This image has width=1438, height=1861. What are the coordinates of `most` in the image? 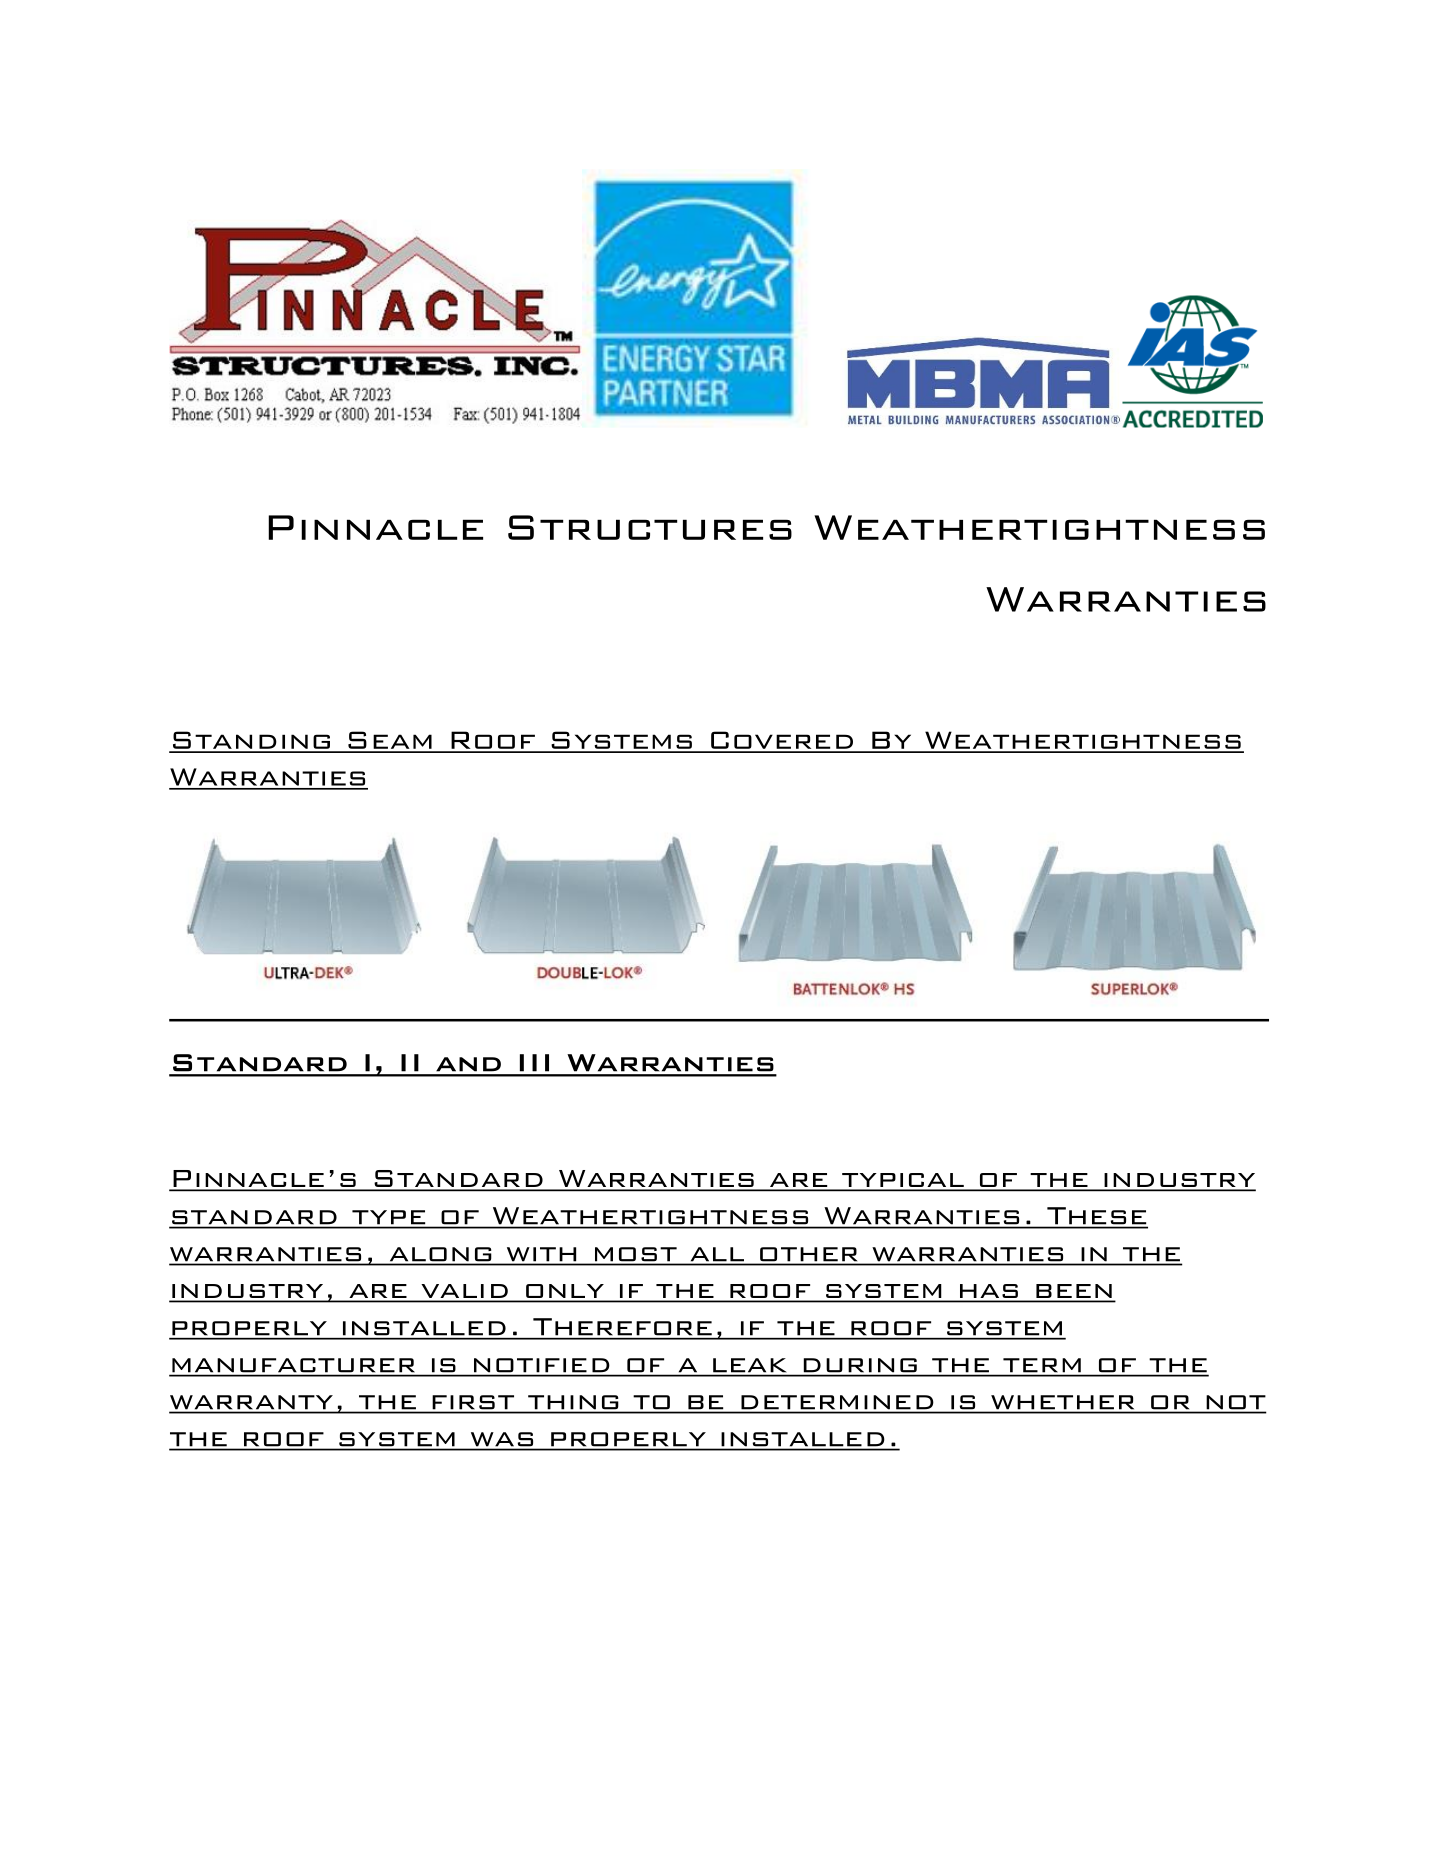 It's located at (636, 1254).
